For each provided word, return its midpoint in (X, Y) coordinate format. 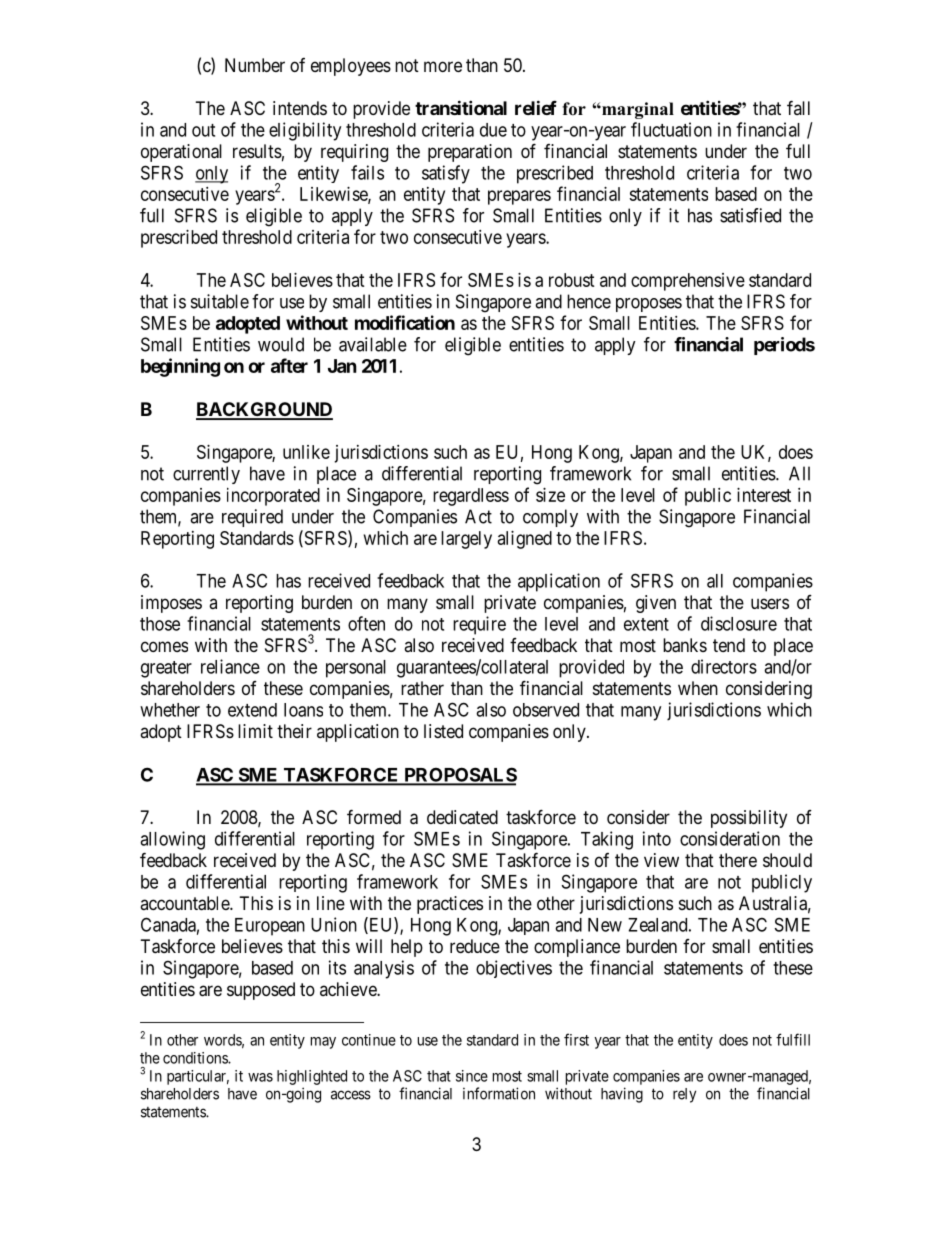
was (260, 1077)
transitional (461, 107)
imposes (171, 604)
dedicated (462, 817)
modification (405, 322)
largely (466, 540)
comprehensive (688, 282)
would (281, 344)
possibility (749, 819)
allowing (172, 840)
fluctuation (671, 129)
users (770, 603)
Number (255, 65)
